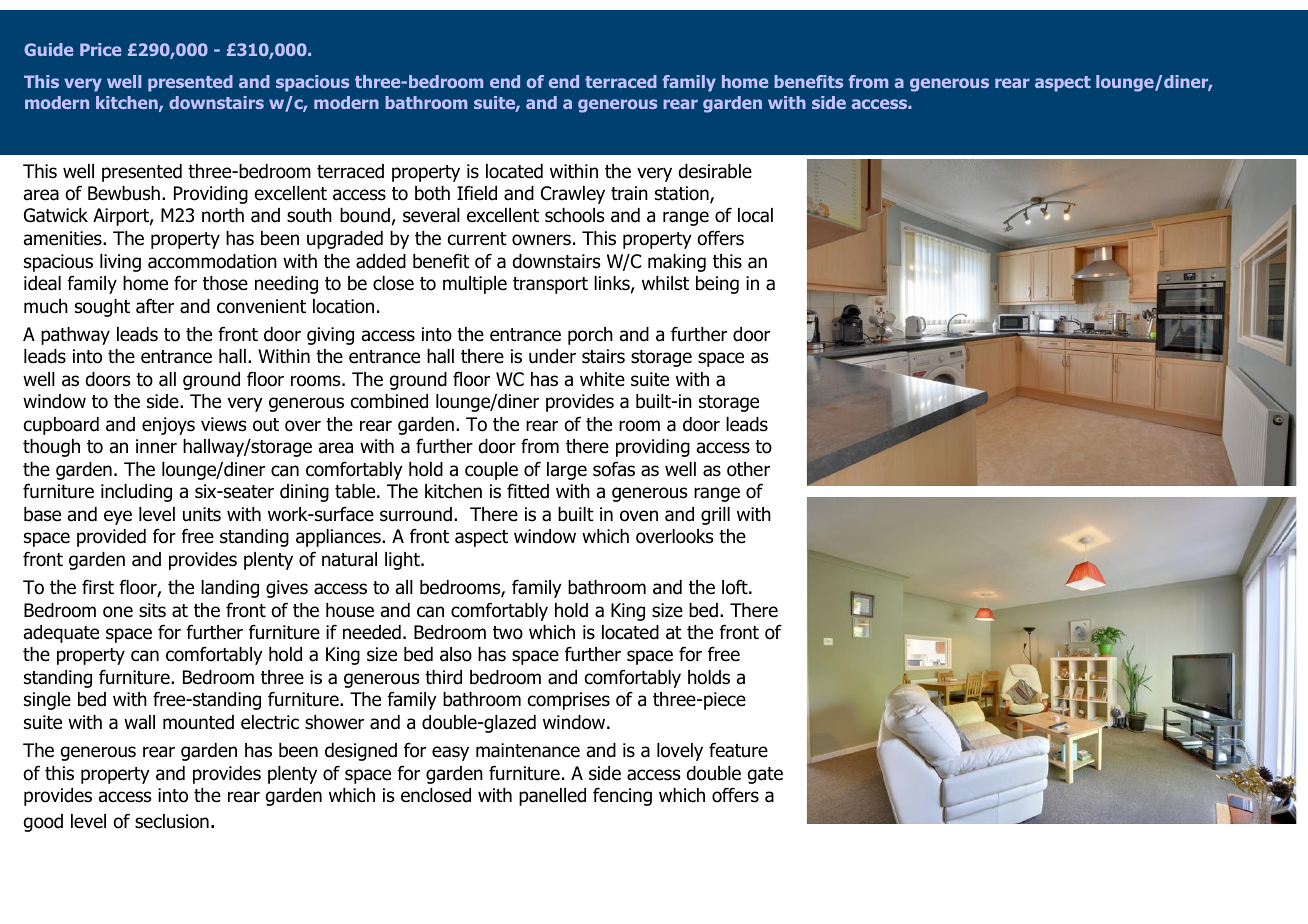 This document has height=924, width=1308. Describe the element at coordinates (100, 49) in the document. I see `Price` at that location.
